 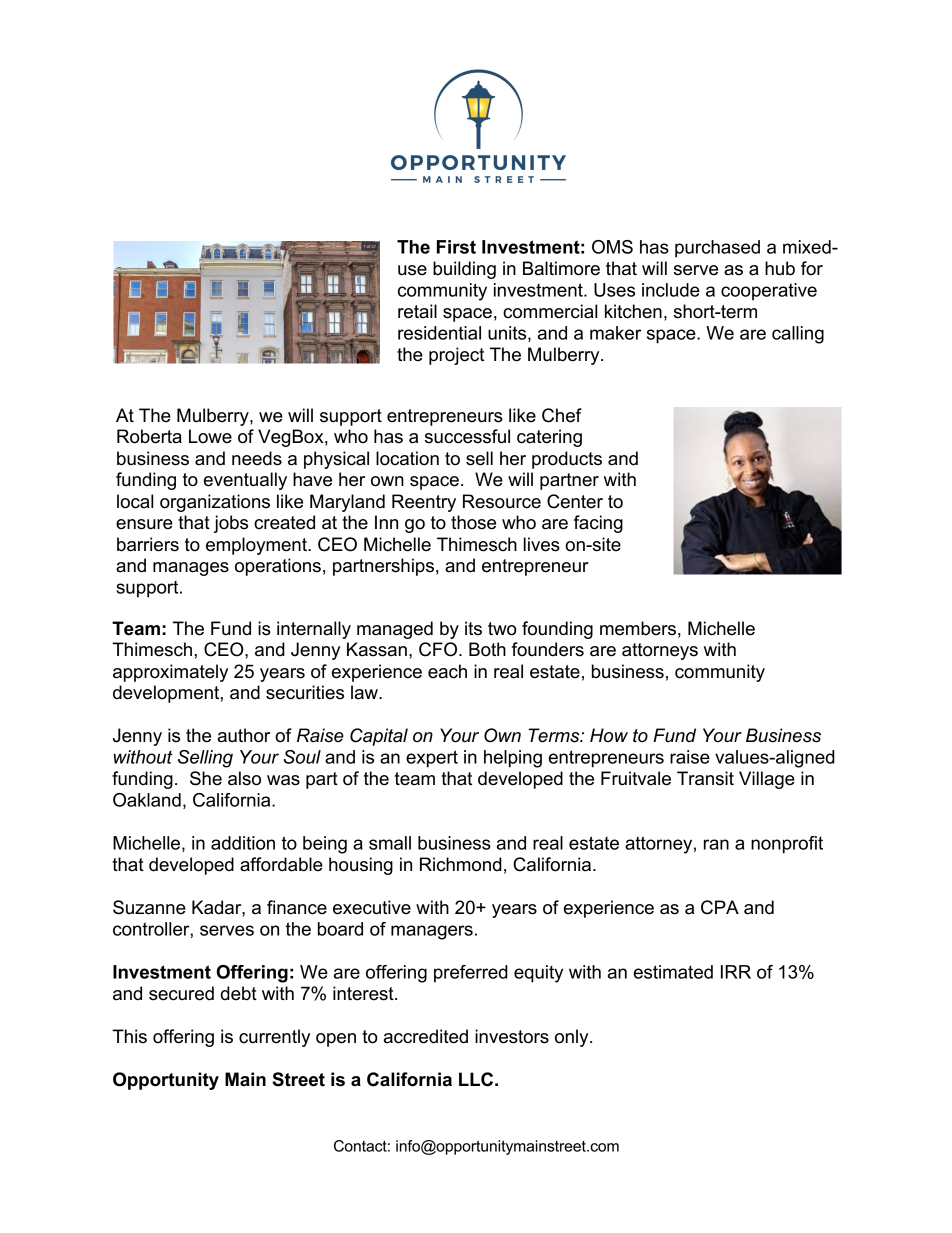 What do you see at coordinates (717, 249) in the screenshot?
I see `purchased` at bounding box center [717, 249].
